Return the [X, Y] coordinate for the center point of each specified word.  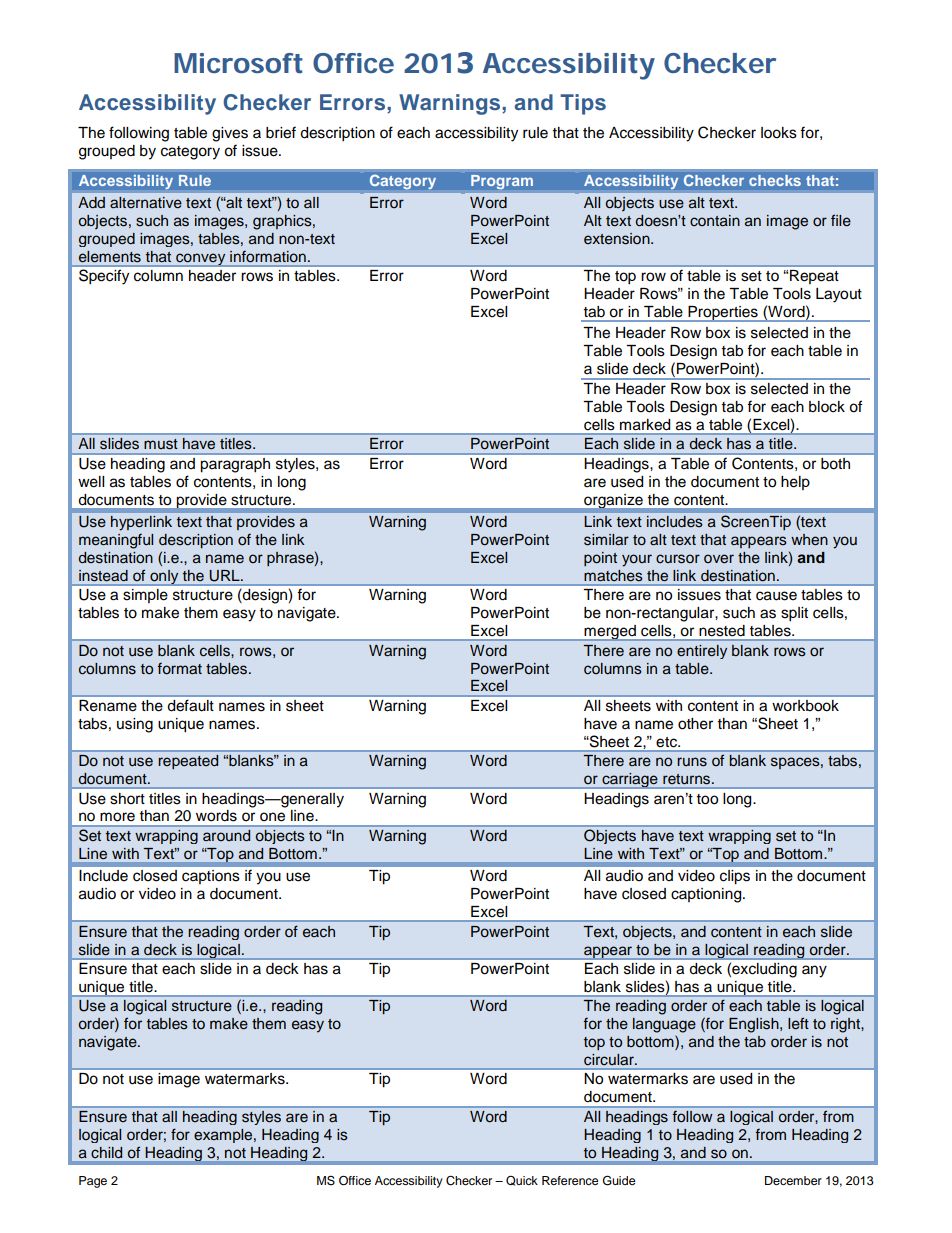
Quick [522, 1180]
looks [779, 133]
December [793, 1180]
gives [230, 134]
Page [93, 1182]
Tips [583, 104]
